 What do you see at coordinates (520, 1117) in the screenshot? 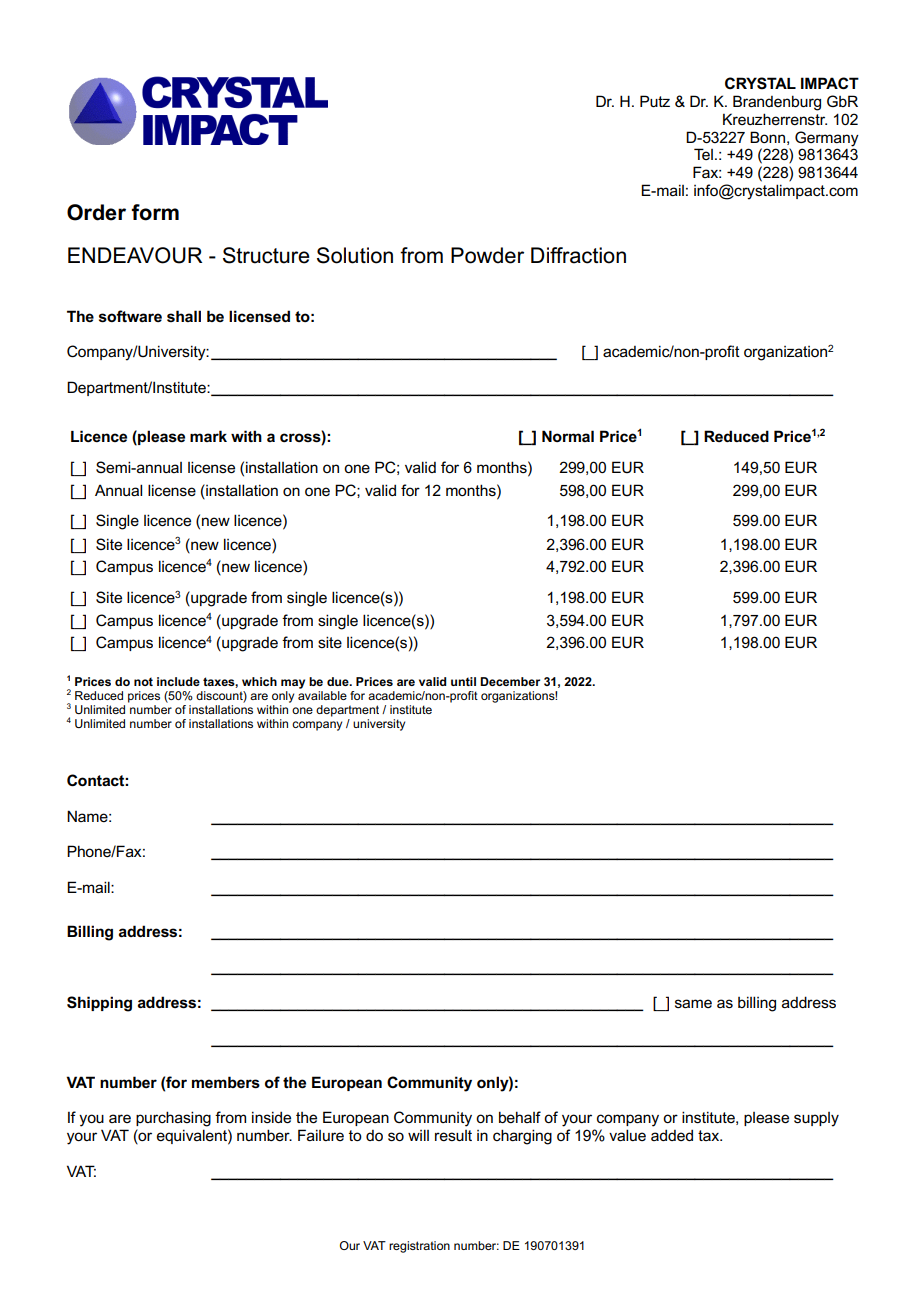
I see `behalf` at bounding box center [520, 1117].
